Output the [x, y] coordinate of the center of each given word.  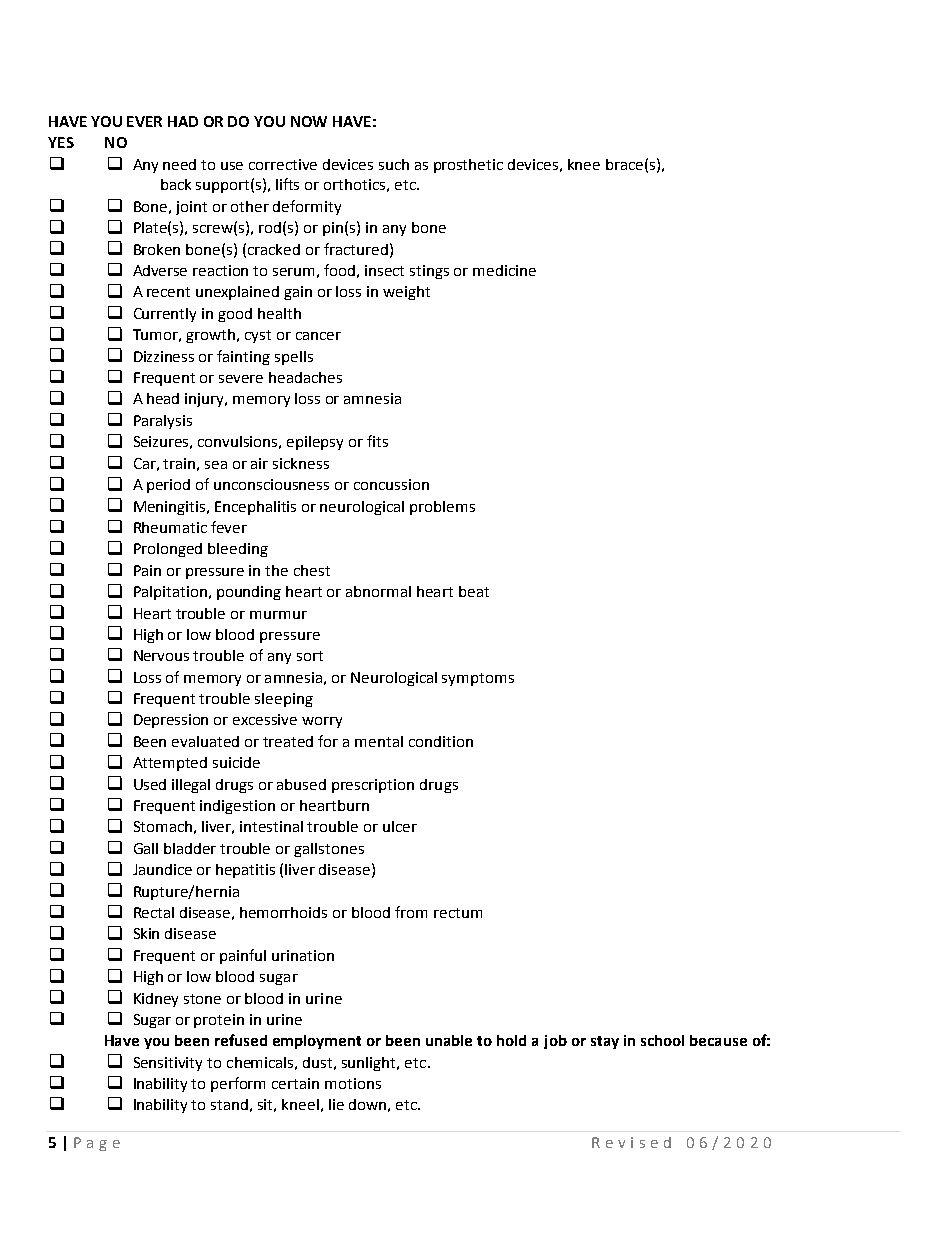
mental [379, 741]
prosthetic [468, 166]
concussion [391, 484]
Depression [171, 721]
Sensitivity [168, 1064]
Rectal [154, 912]
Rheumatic [170, 527]
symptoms [478, 679]
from [411, 912]
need [179, 164]
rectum [458, 913]
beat [474, 591]
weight [406, 293]
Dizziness [164, 356]
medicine [504, 270]
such [394, 164]
